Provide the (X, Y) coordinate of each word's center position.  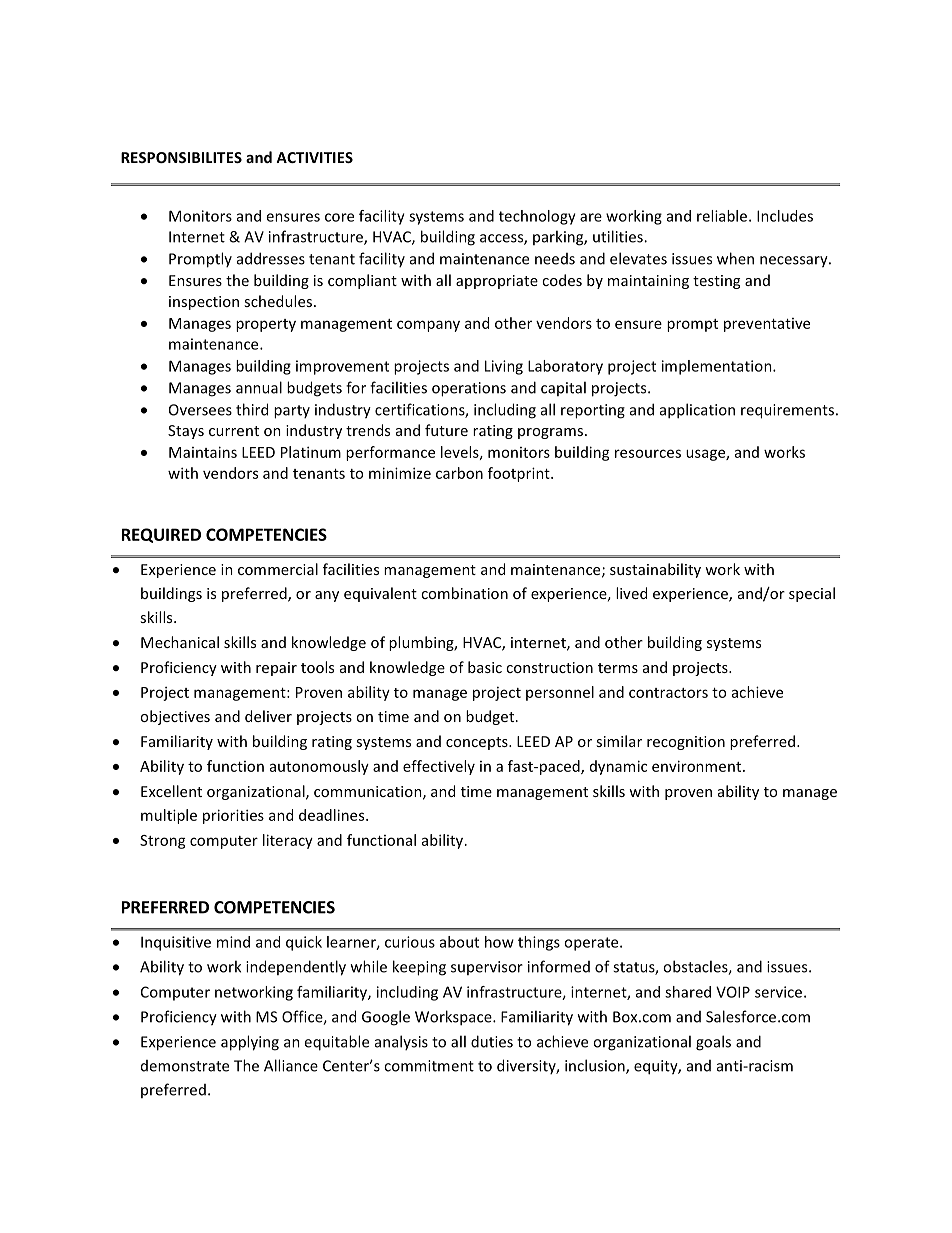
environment (698, 766)
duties (492, 1041)
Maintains (203, 452)
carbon (459, 473)
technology (537, 217)
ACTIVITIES (314, 157)
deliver (268, 716)
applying (250, 1043)
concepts (478, 743)
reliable (722, 216)
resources (648, 453)
